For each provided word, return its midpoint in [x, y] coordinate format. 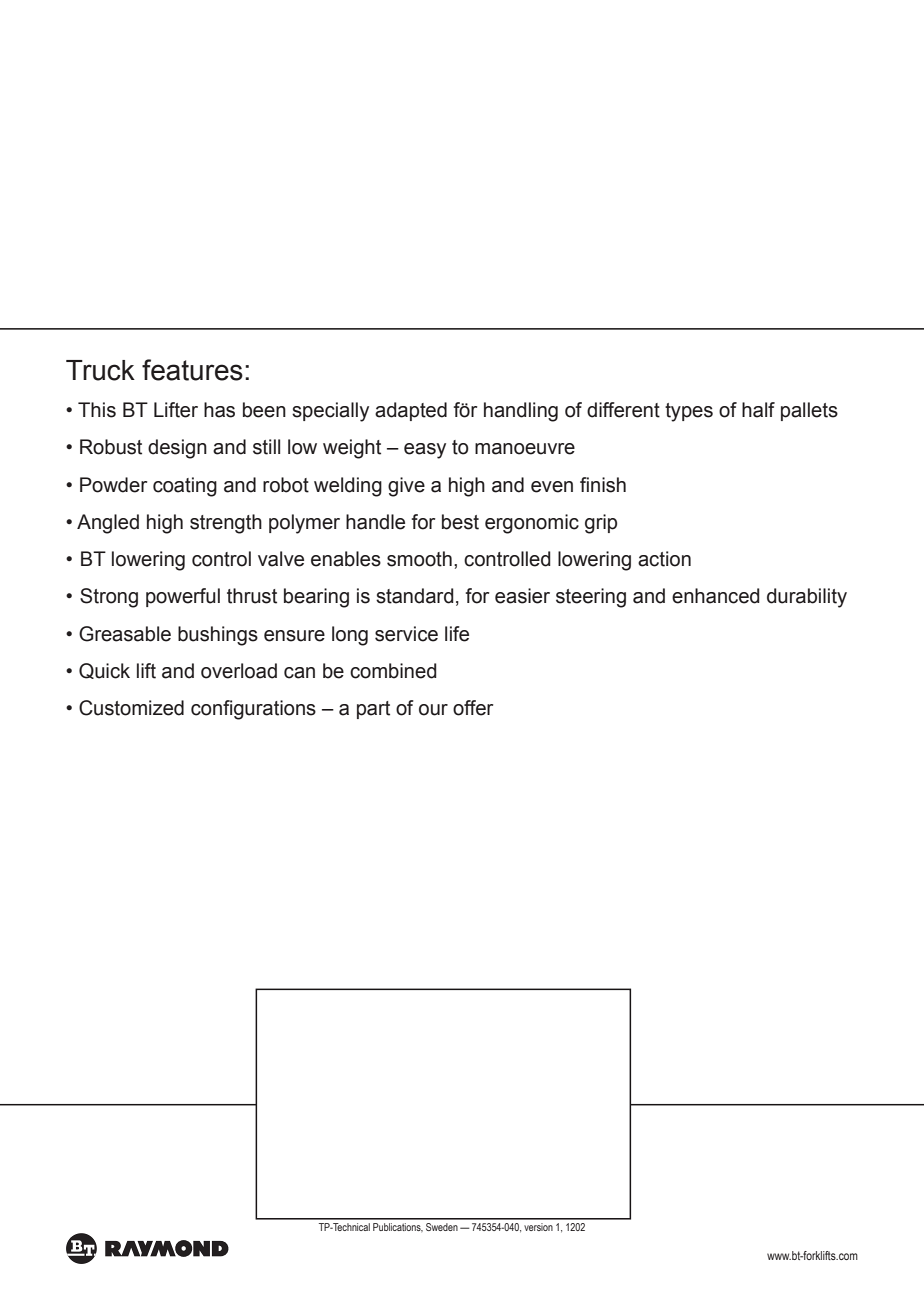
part [373, 710]
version [538, 1227]
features [192, 370]
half [758, 410]
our [433, 710]
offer [473, 708]
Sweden [442, 1227]
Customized [131, 708]
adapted [411, 411]
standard [415, 596]
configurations [253, 710]
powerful [183, 597]
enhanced [716, 596]
